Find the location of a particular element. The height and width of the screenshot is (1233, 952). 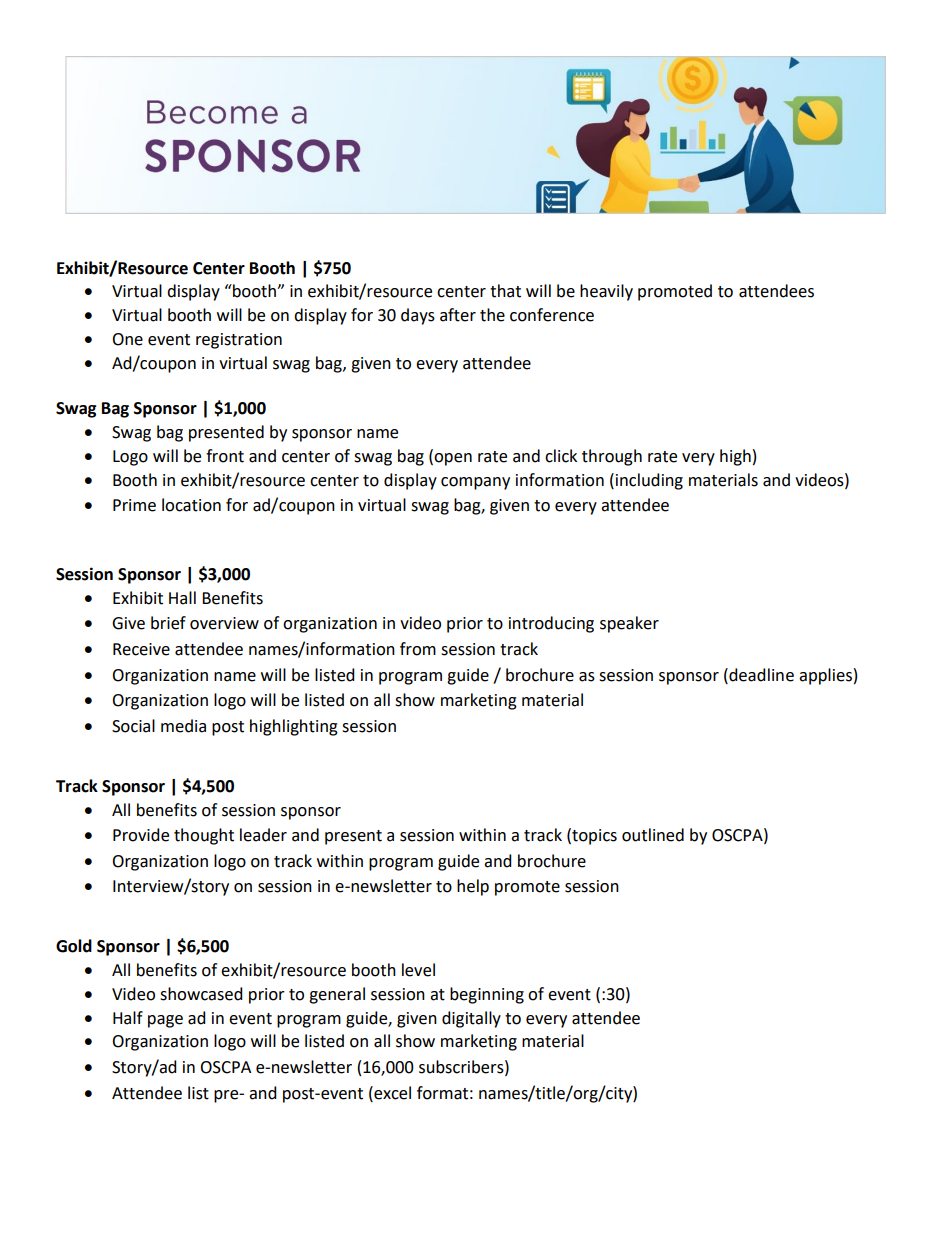

days is located at coordinates (418, 316).
